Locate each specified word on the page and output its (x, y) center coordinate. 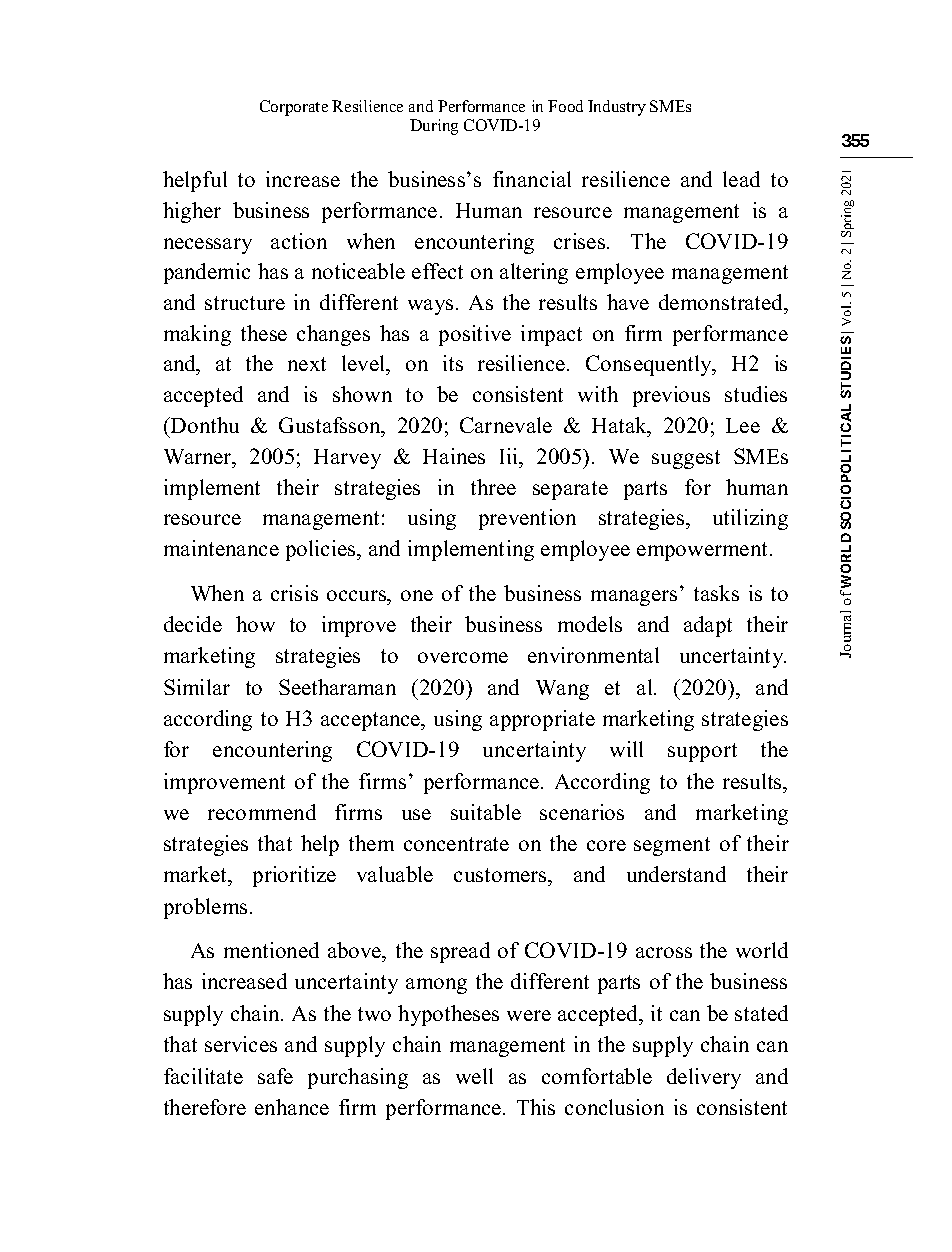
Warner (199, 456)
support (702, 752)
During (434, 127)
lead (741, 179)
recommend (262, 812)
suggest (686, 459)
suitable (486, 812)
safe (275, 1076)
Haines (454, 456)
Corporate (294, 108)
